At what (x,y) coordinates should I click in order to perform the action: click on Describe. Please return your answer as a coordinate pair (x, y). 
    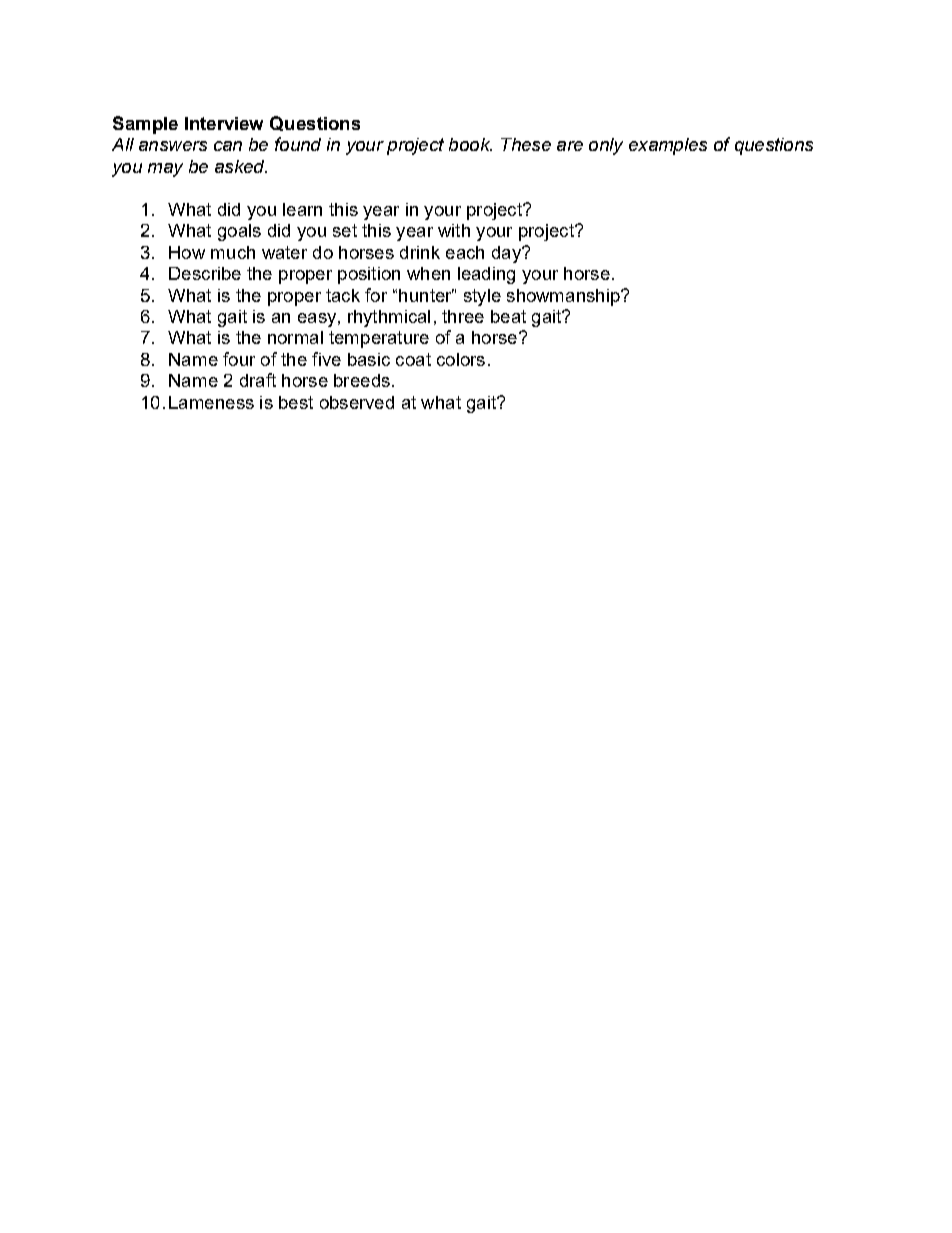
    Looking at the image, I should click on (205, 273).
